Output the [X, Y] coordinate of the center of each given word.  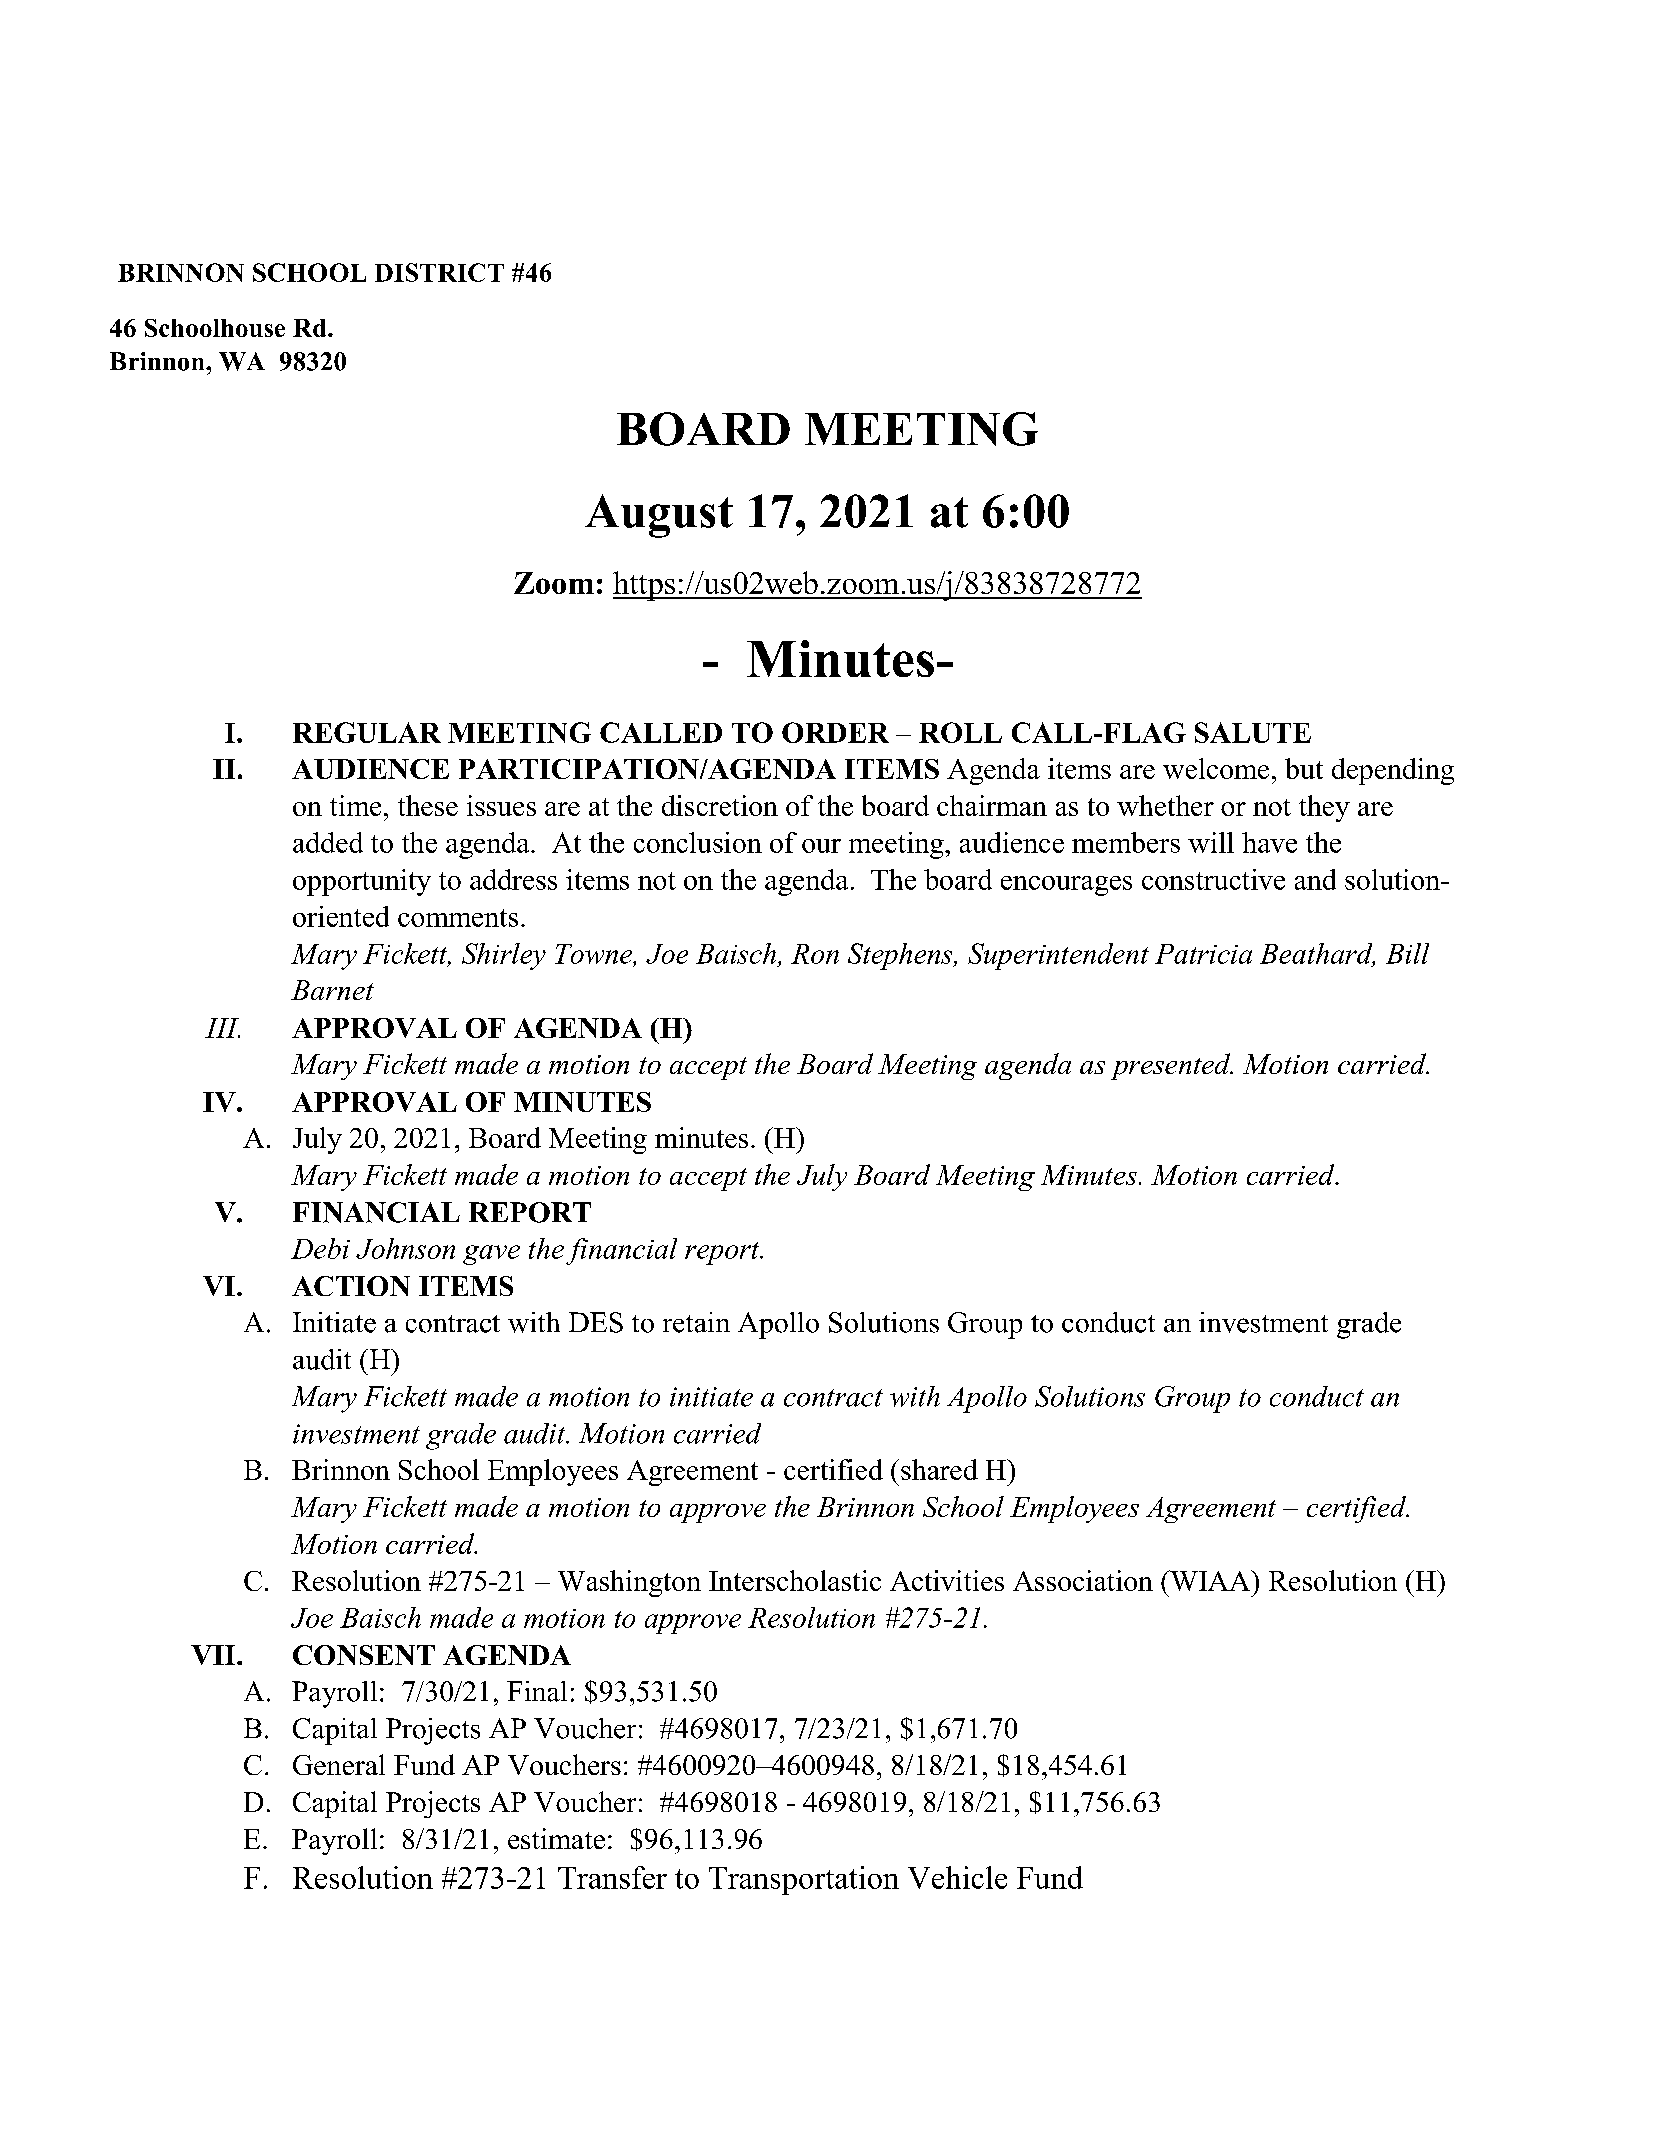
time [355, 805]
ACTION [351, 1286]
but [1304, 768]
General [339, 1764]
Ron [815, 954]
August [659, 516]
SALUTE [1253, 732]
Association [1083, 1580]
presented [1172, 1066]
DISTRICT [439, 272]
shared [939, 1469]
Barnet [332, 990]
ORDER [835, 732]
